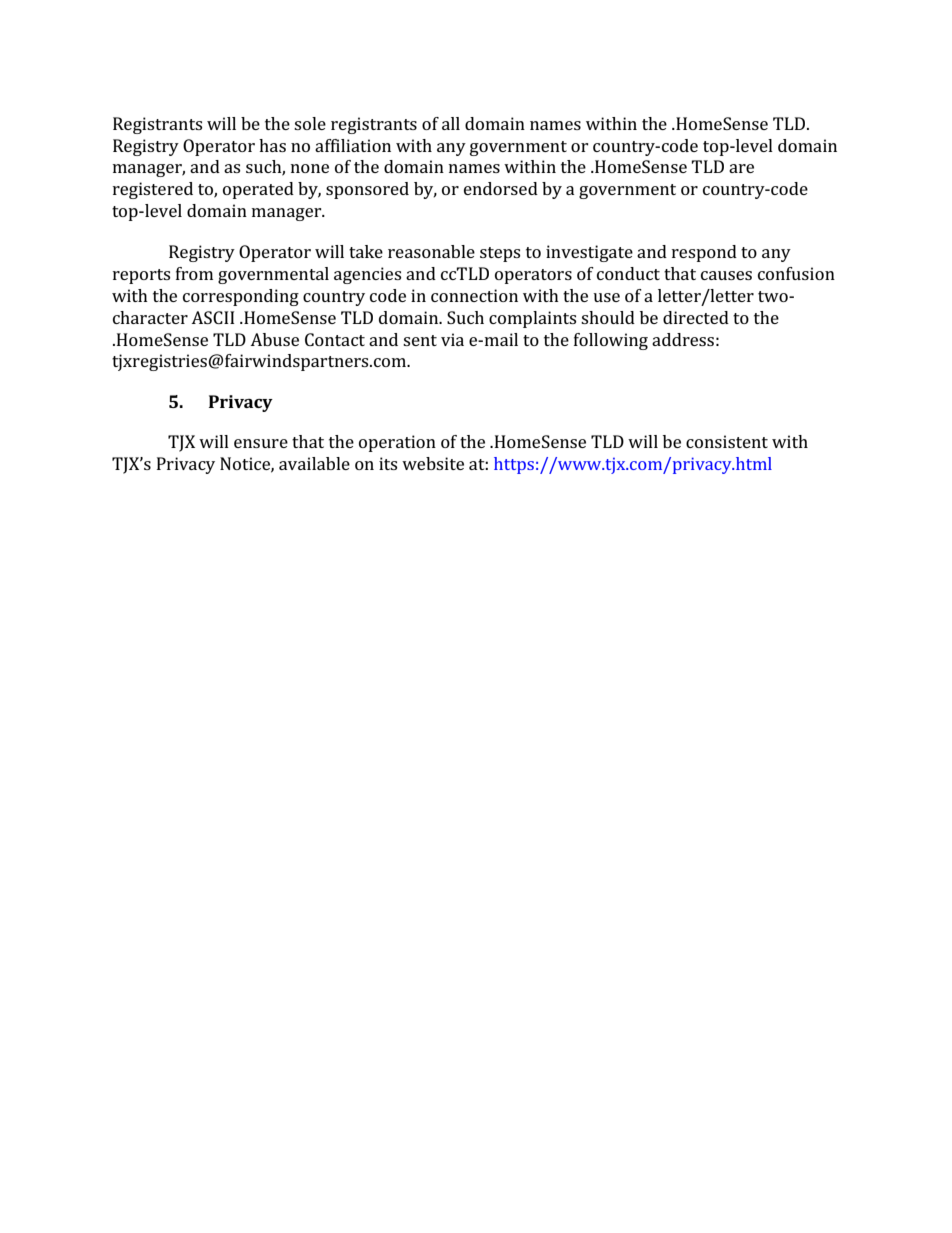 Image resolution: width=952 pixels, height=1233 pixels. What do you see at coordinates (261, 443) in the page?
I see `ensure` at bounding box center [261, 443].
